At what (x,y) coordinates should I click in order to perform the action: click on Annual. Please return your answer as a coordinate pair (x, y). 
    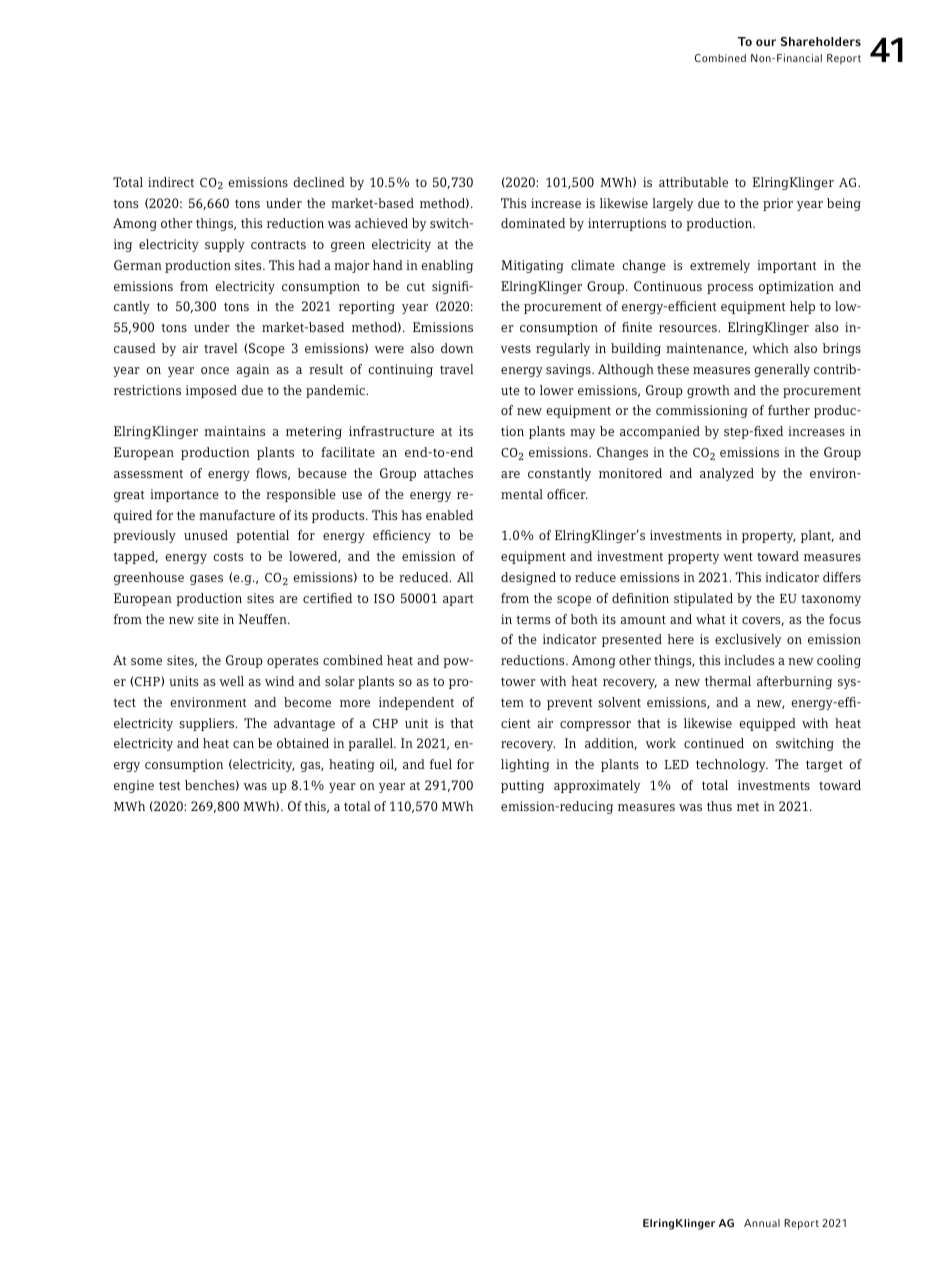
    Looking at the image, I should click on (762, 1223).
